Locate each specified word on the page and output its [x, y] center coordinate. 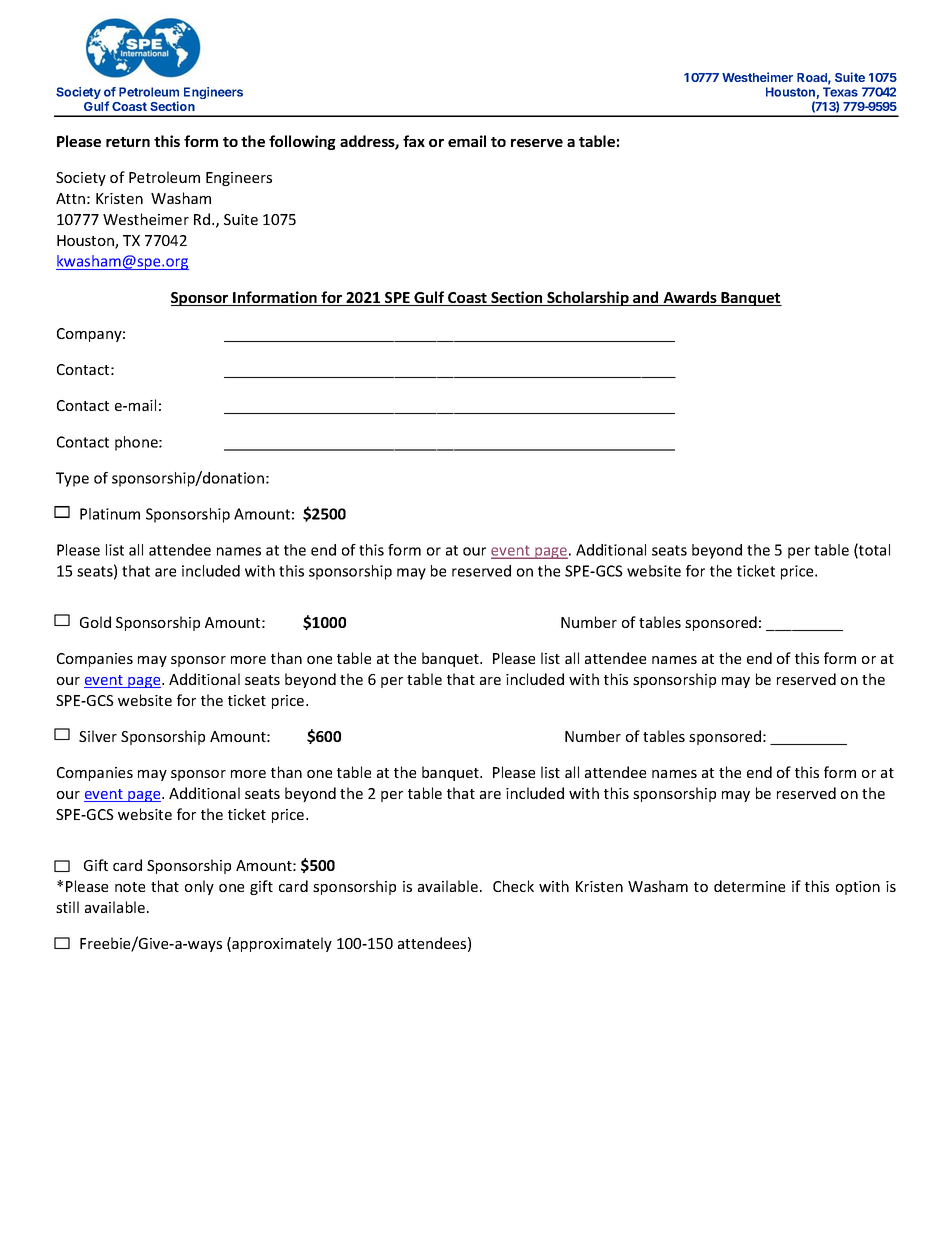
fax [414, 141]
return [128, 142]
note [130, 887]
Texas [840, 92]
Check [513, 886]
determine [749, 886]
